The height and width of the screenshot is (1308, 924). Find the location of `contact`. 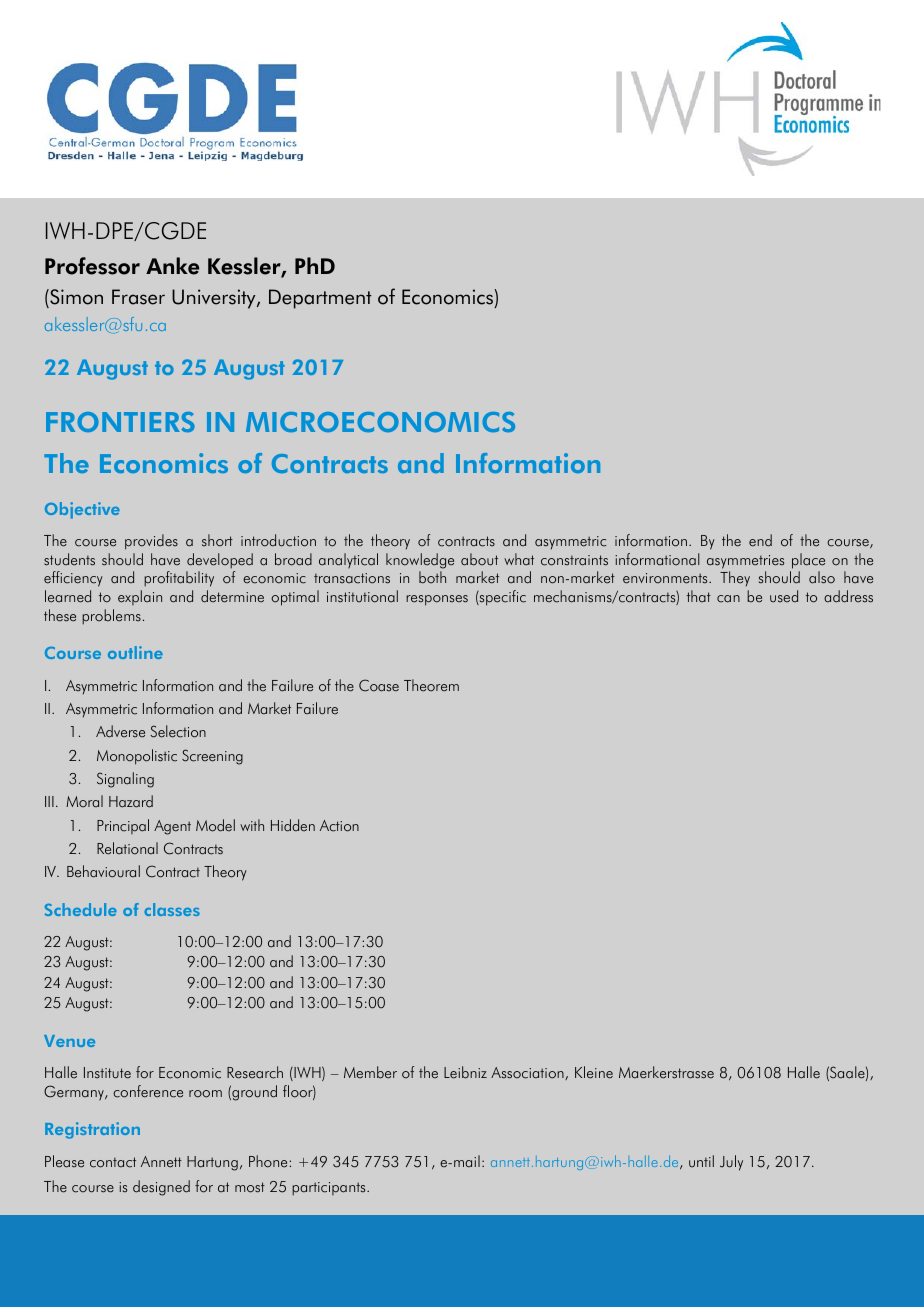

contact is located at coordinates (113, 1162).
